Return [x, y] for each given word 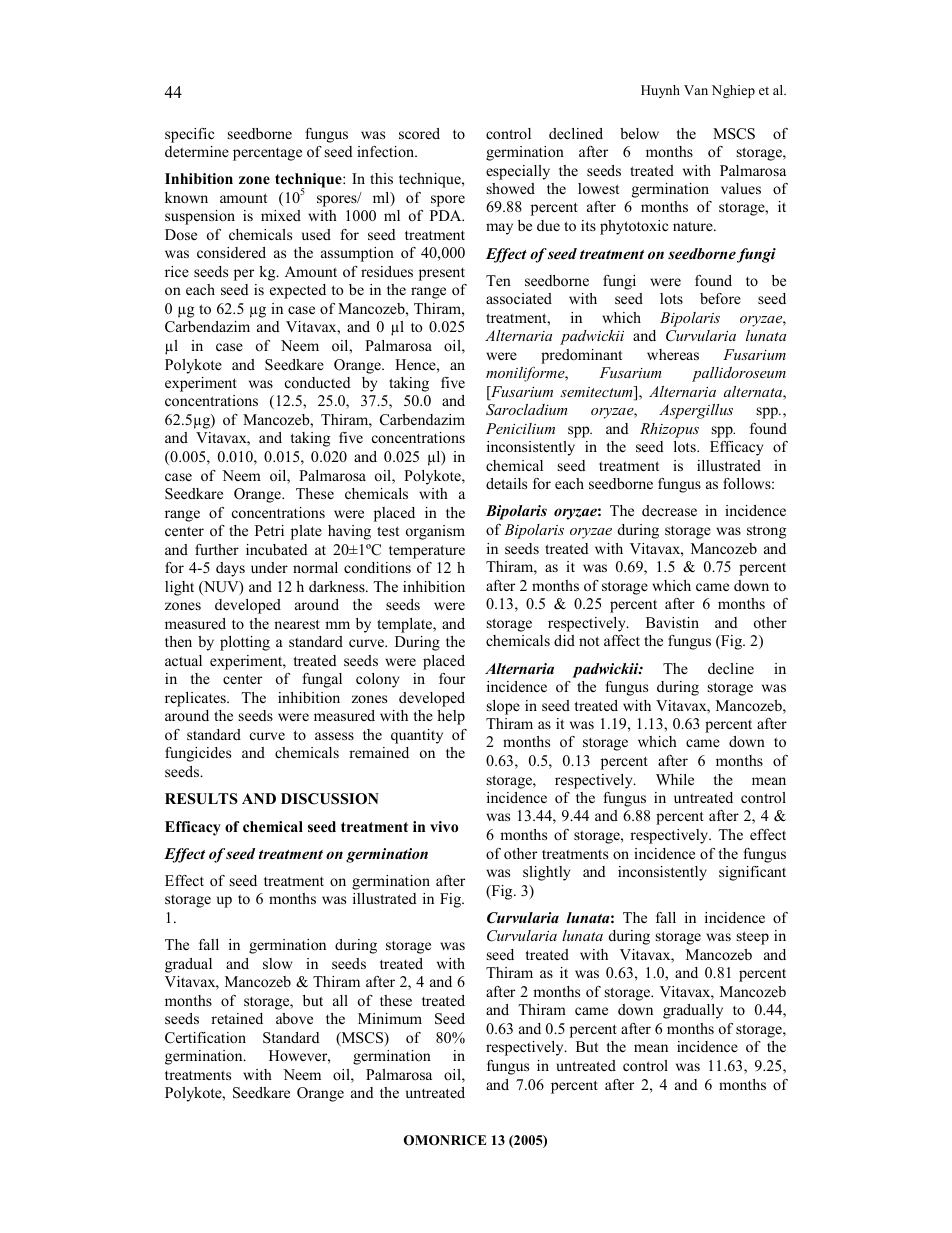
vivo [444, 826]
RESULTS [201, 799]
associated [519, 298]
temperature [427, 552]
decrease [669, 510]
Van [696, 90]
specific [189, 135]
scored [419, 133]
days [230, 569]
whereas [673, 354]
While [675, 779]
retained [237, 1018]
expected [298, 291]
